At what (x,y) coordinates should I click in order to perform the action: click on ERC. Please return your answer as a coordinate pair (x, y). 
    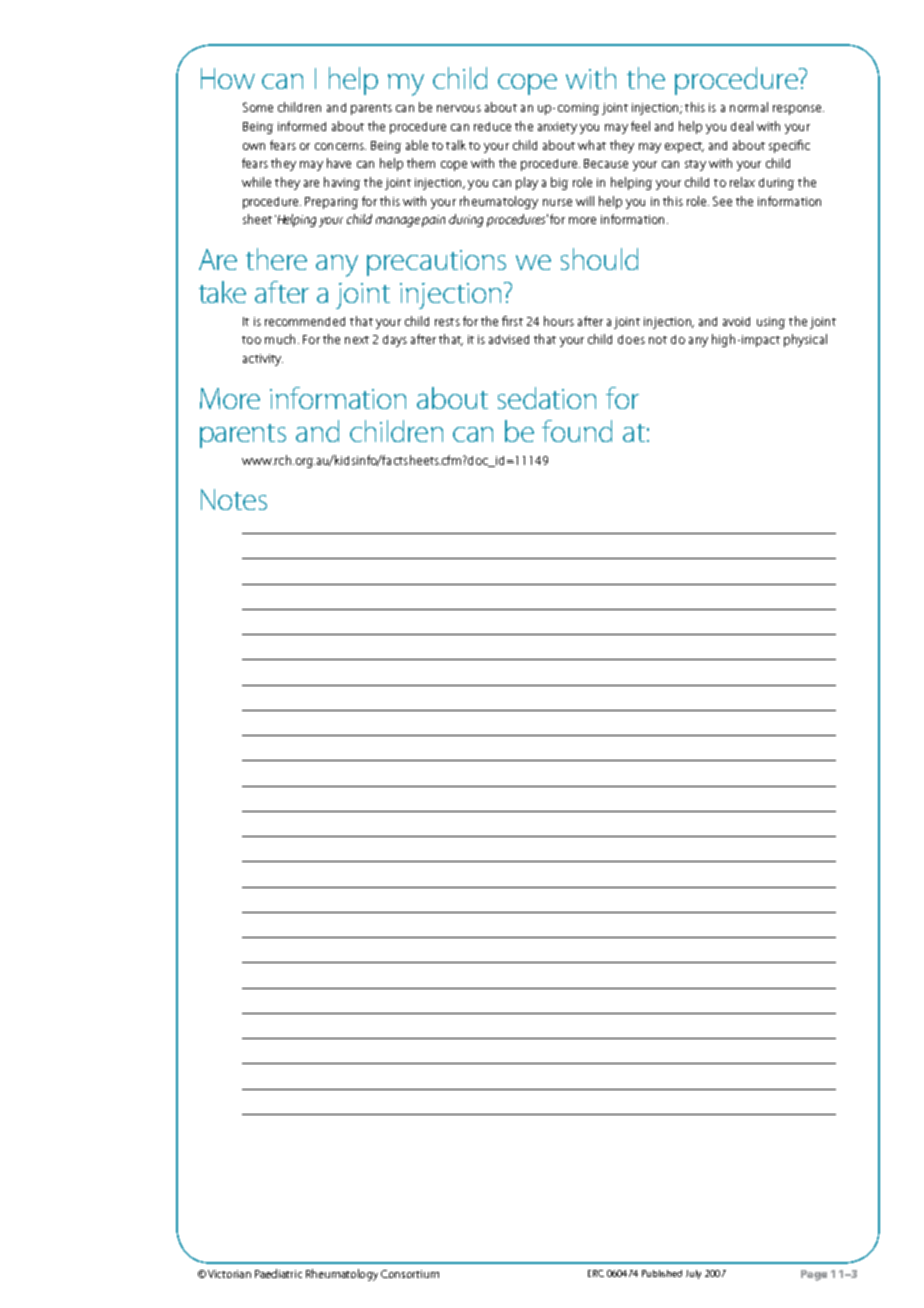
    Looking at the image, I should click on (596, 1273).
